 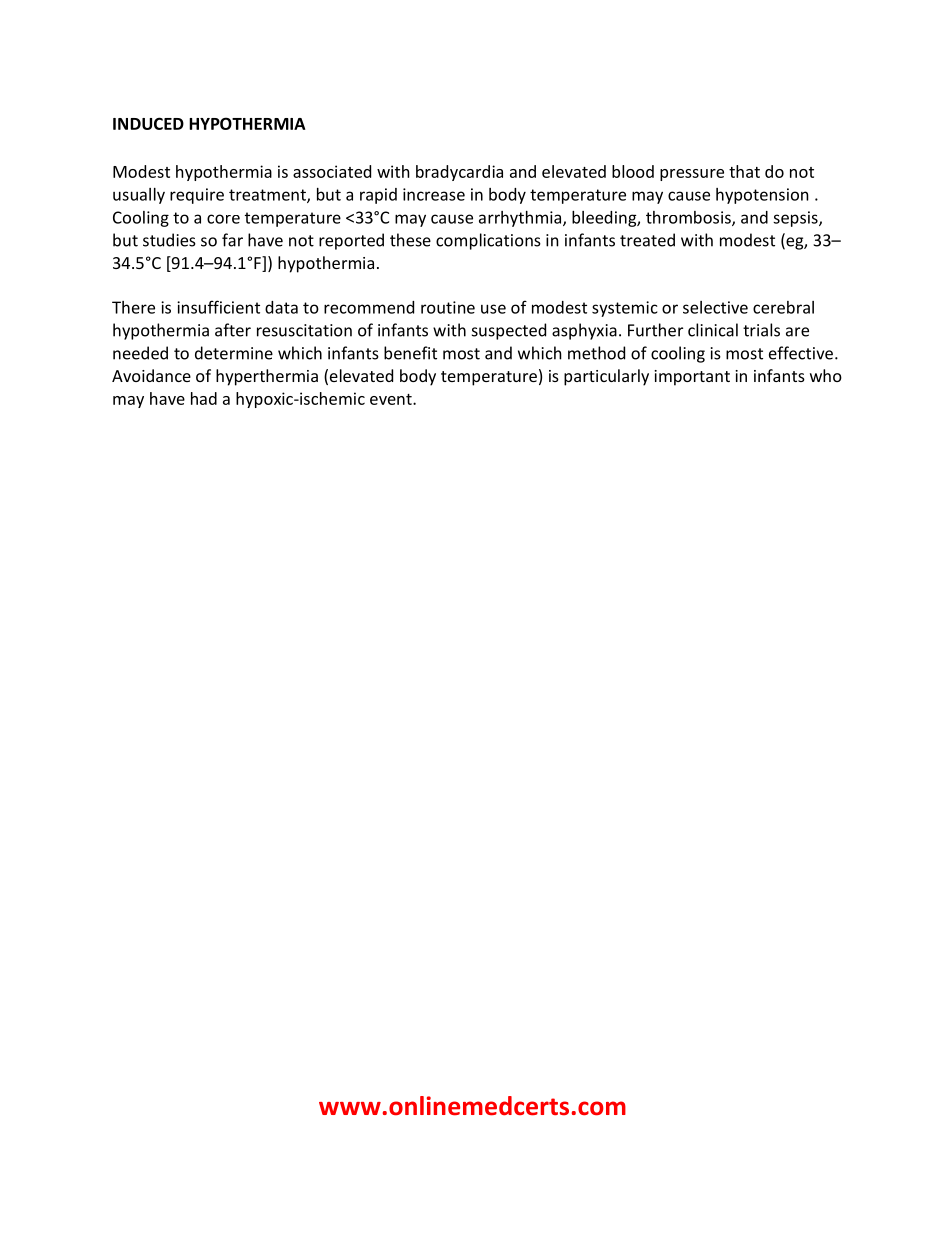 I want to click on complications, so click(x=488, y=241).
